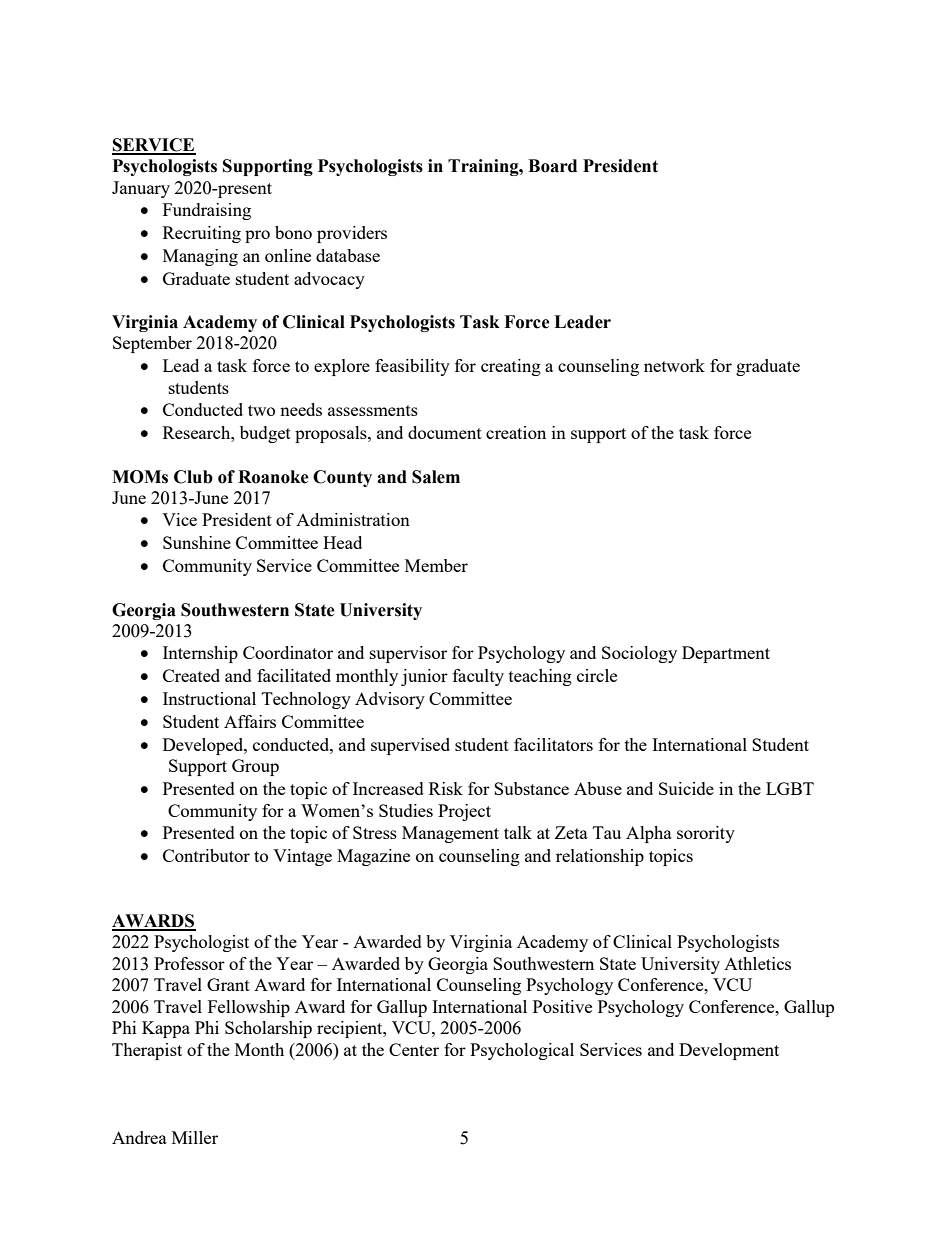 The image size is (952, 1233). What do you see at coordinates (207, 211) in the image?
I see `Fundraising` at bounding box center [207, 211].
